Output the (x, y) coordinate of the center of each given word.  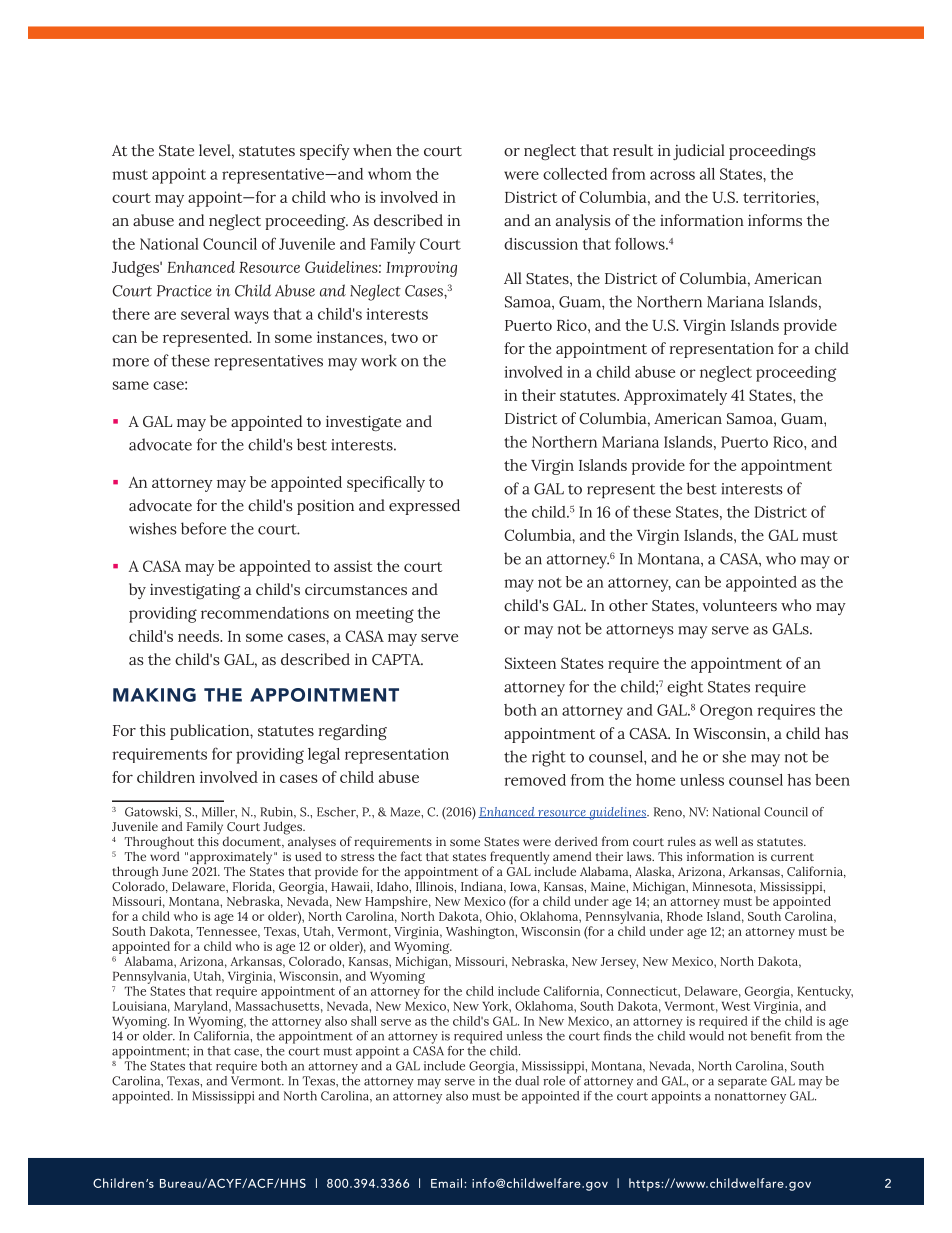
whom (389, 174)
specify (325, 152)
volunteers (739, 605)
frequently (519, 859)
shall (364, 1021)
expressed (424, 507)
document (253, 842)
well (726, 841)
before (203, 528)
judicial (699, 152)
